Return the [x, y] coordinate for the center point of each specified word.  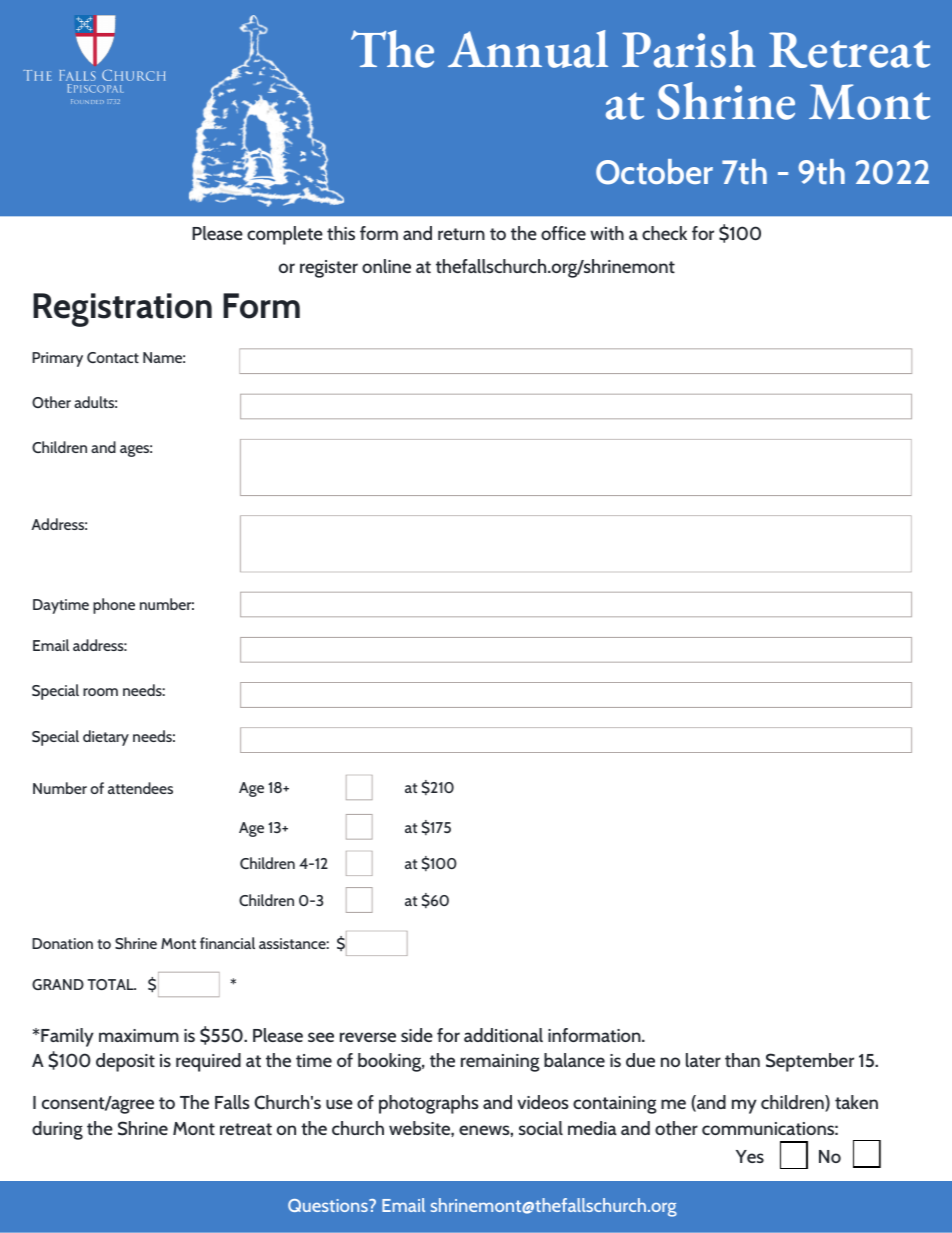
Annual [528, 49]
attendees [140, 788]
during [57, 1130]
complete [285, 235]
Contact [113, 357]
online [386, 266]
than [742, 1060]
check [664, 233]
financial [227, 943]
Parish [689, 49]
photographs [429, 1104]
